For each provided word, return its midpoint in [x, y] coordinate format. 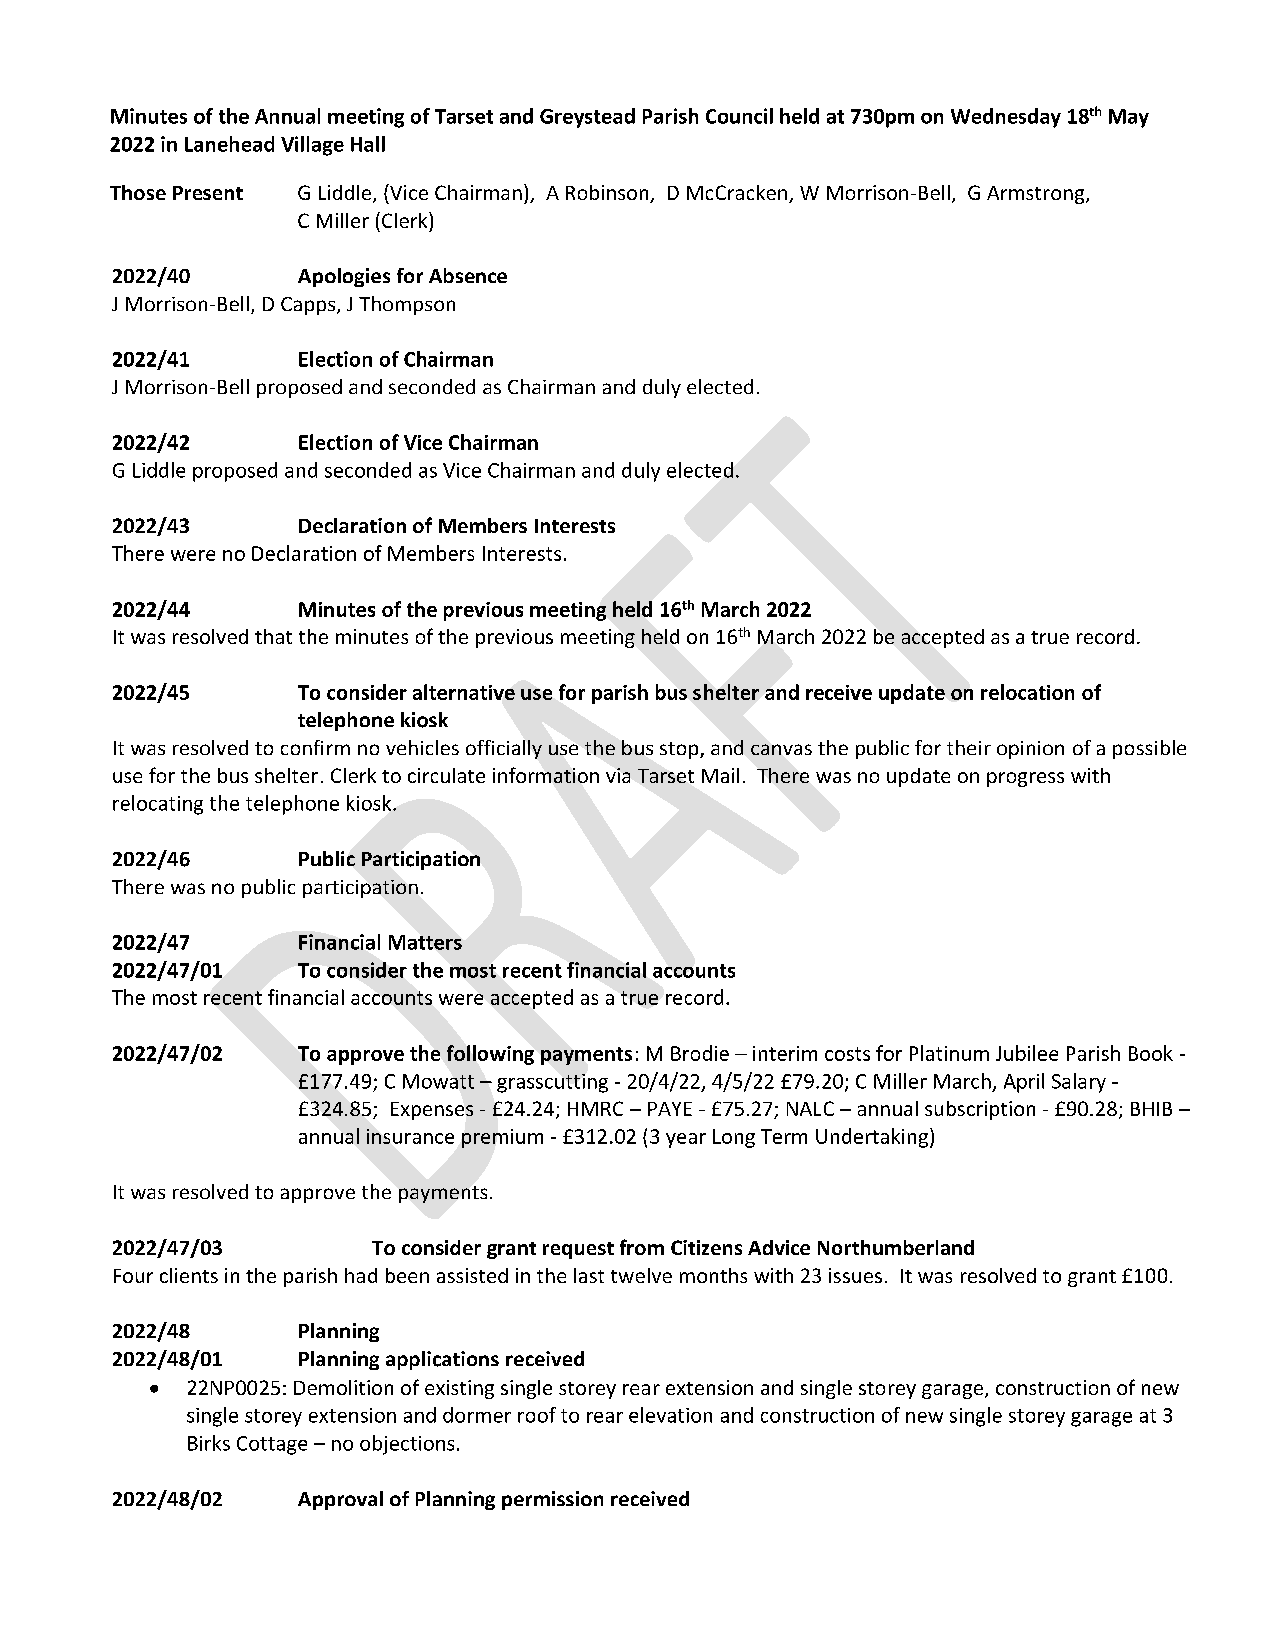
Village [312, 146]
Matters [425, 942]
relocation [1027, 692]
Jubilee [1027, 1053]
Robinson [608, 194]
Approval [340, 1500]
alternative [464, 692]
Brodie [700, 1053]
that [273, 636]
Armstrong [1037, 195]
